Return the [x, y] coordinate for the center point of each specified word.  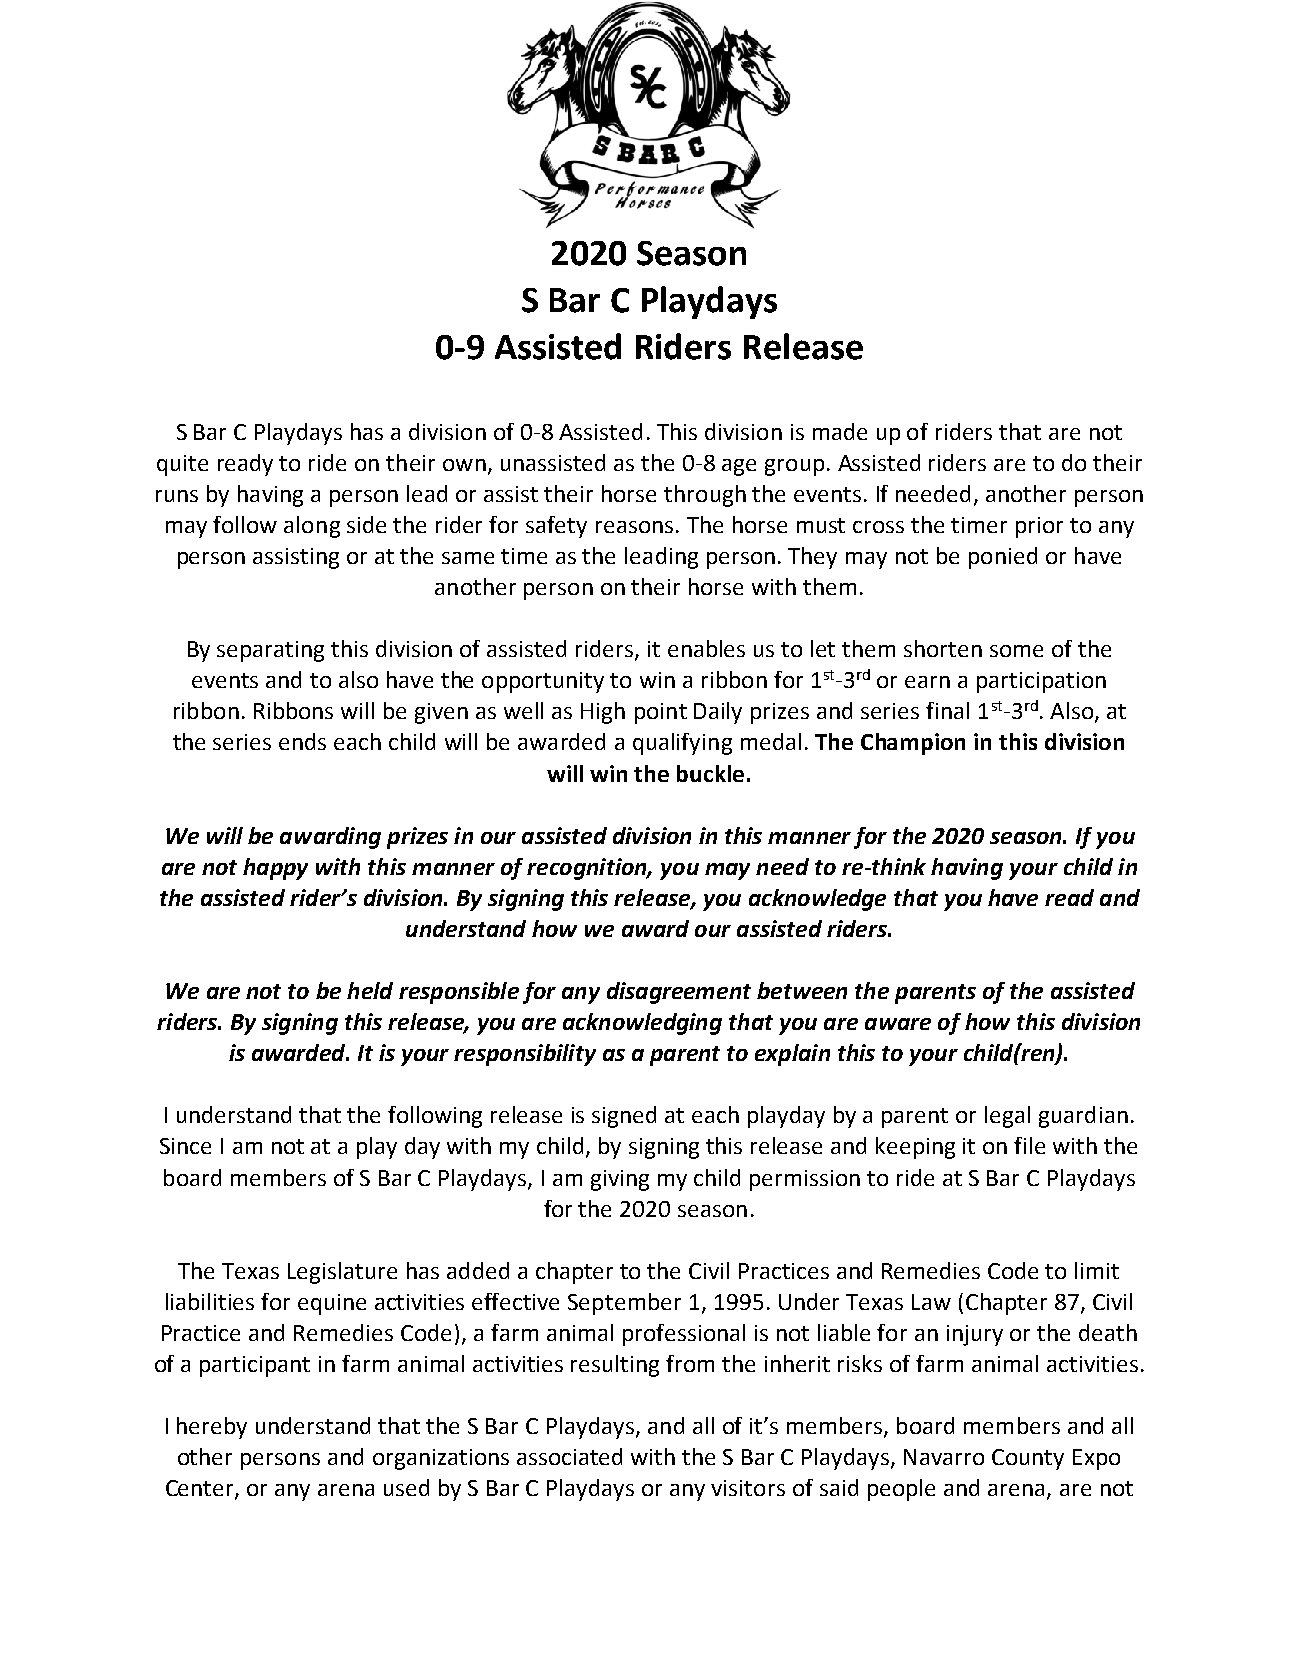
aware [898, 1024]
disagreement [679, 993]
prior [1039, 527]
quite [182, 465]
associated [569, 1456]
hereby [212, 1428]
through [705, 496]
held [370, 990]
